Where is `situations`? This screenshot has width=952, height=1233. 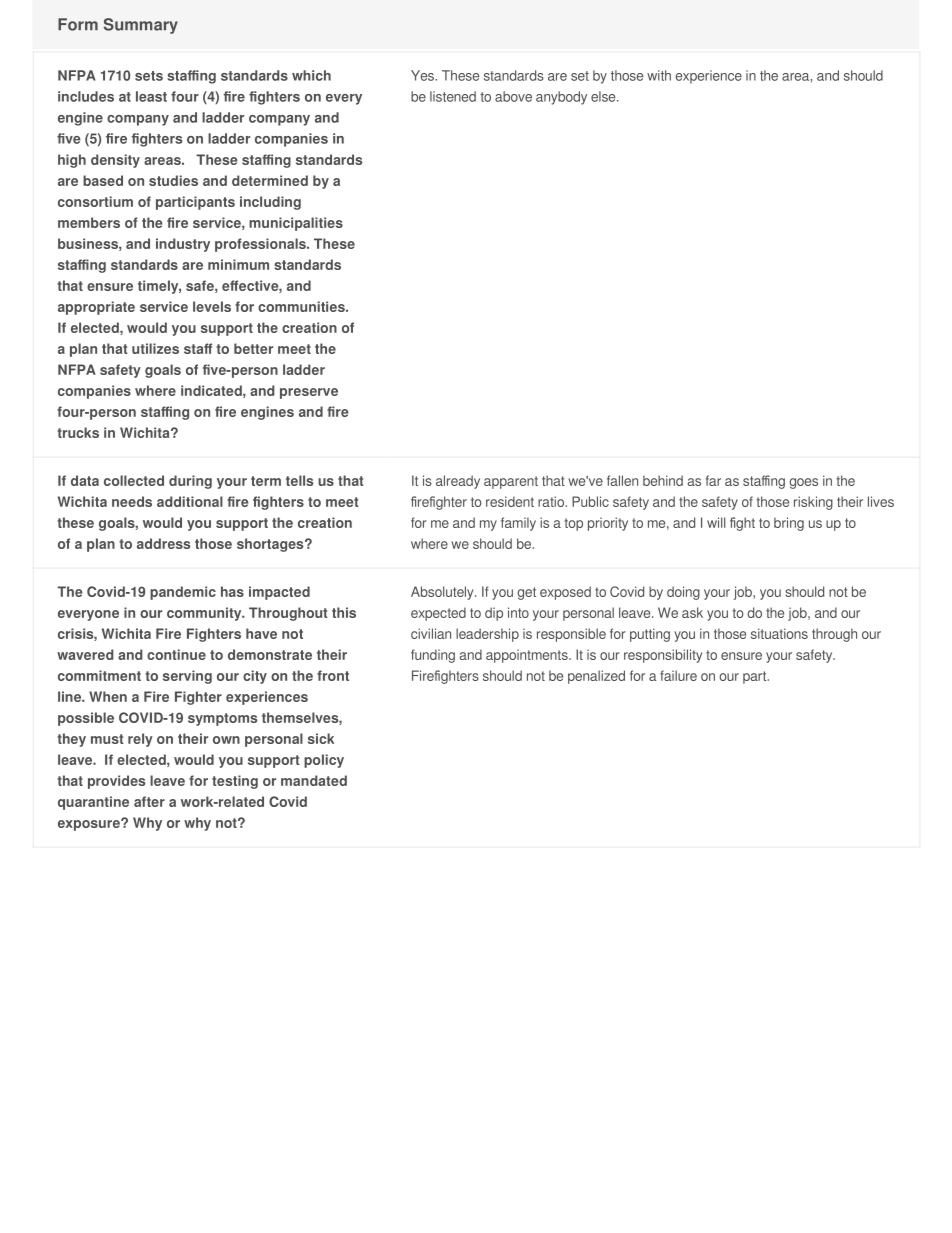
situations is located at coordinates (779, 633).
